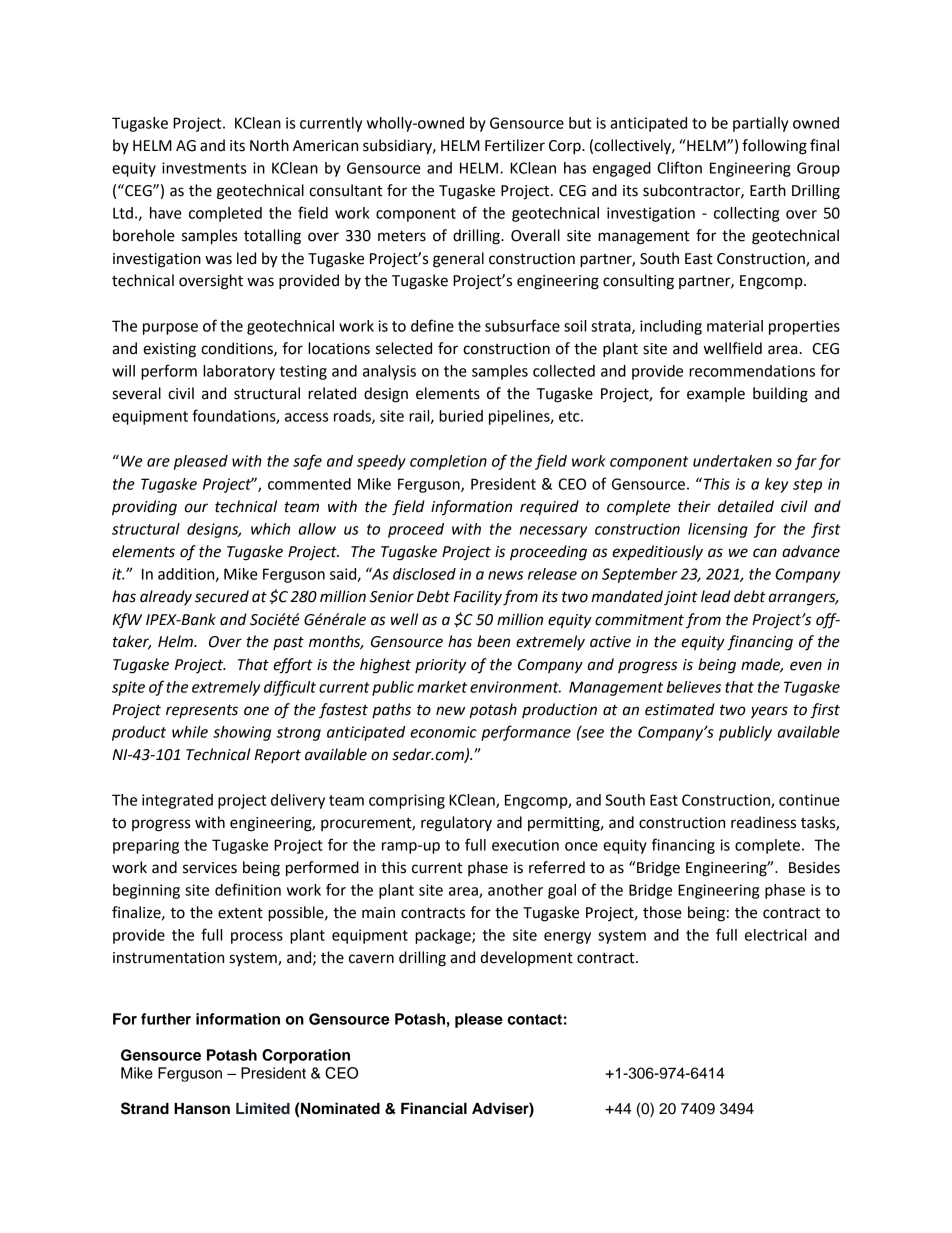  I want to click on following, so click(774, 147).
